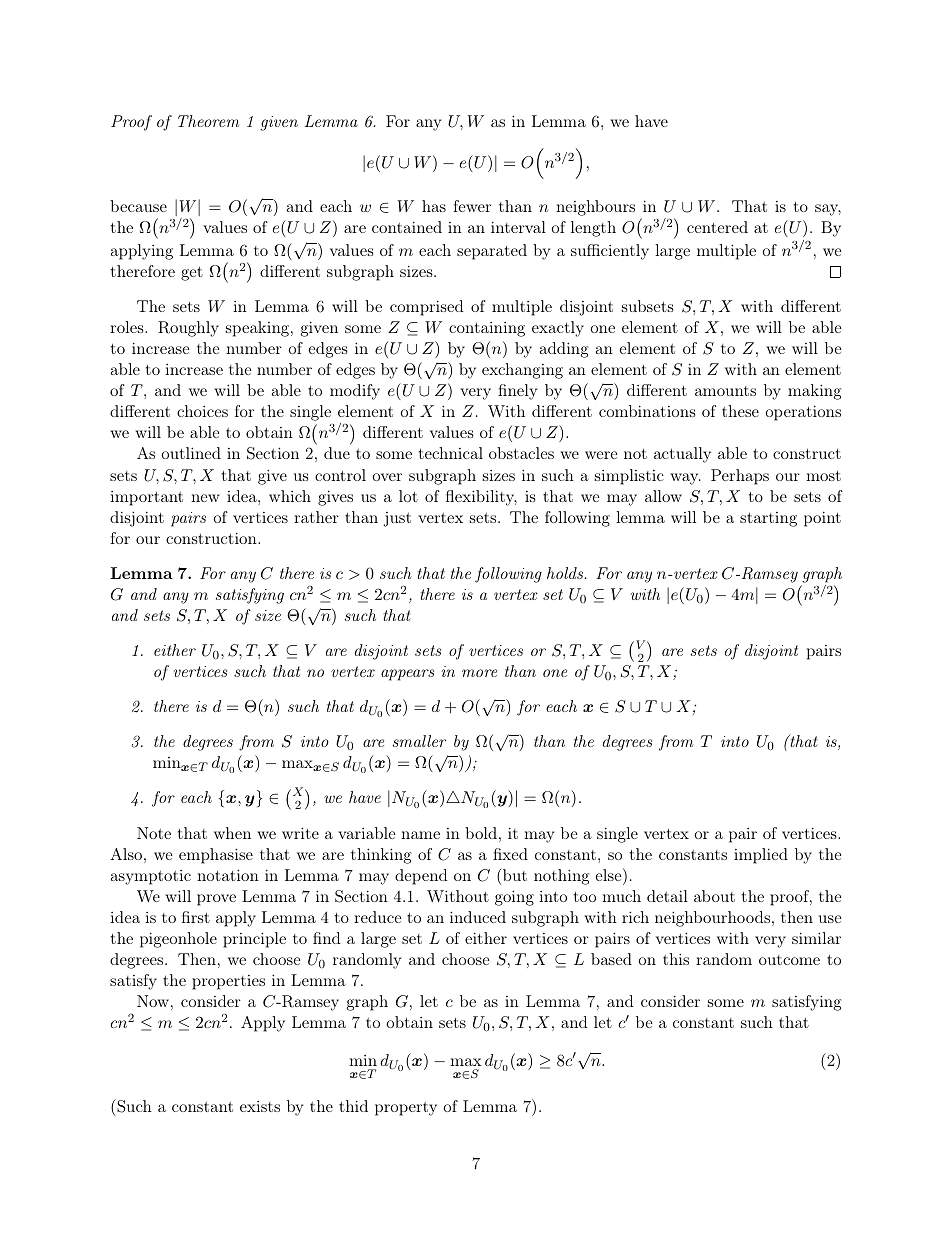 This screenshot has width=952, height=1233. What do you see at coordinates (768, 519) in the screenshot?
I see `starting` at bounding box center [768, 519].
